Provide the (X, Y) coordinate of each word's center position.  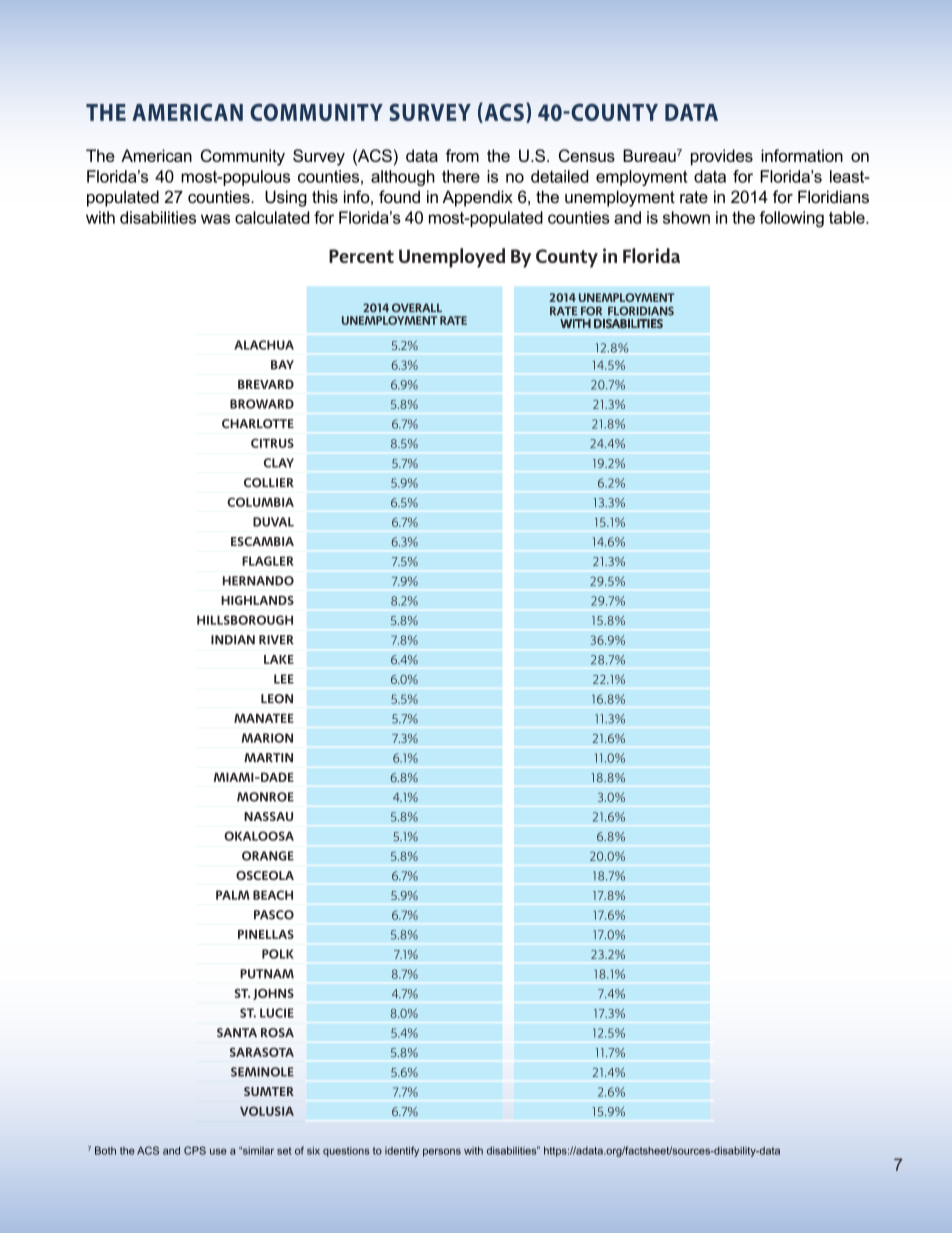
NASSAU (268, 816)
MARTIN (268, 757)
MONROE (265, 797)
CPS (195, 1150)
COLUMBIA (260, 502)
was (215, 219)
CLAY (279, 463)
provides (722, 157)
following (791, 219)
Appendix (477, 198)
